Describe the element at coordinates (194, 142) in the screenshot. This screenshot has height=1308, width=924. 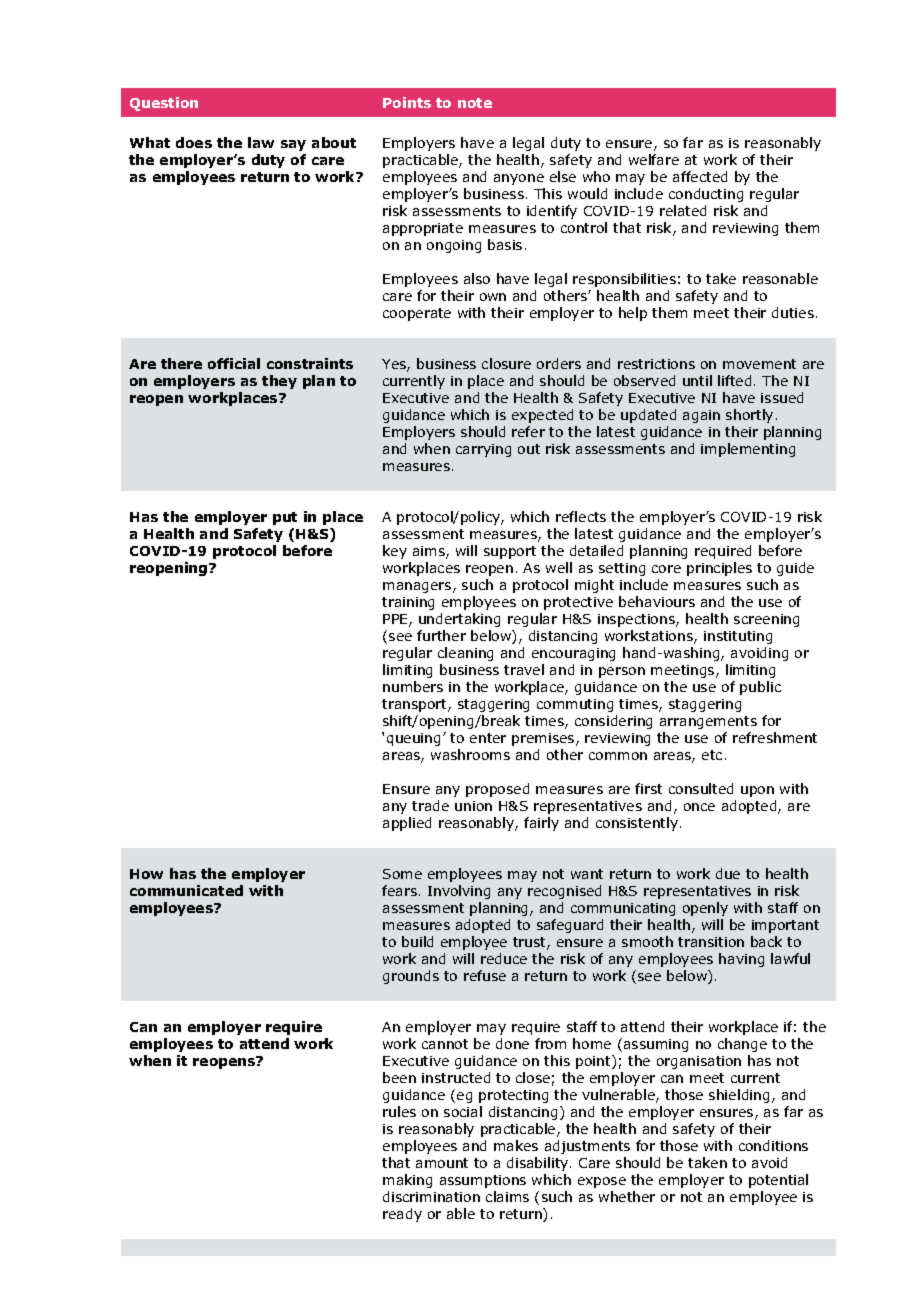
I see `does` at that location.
